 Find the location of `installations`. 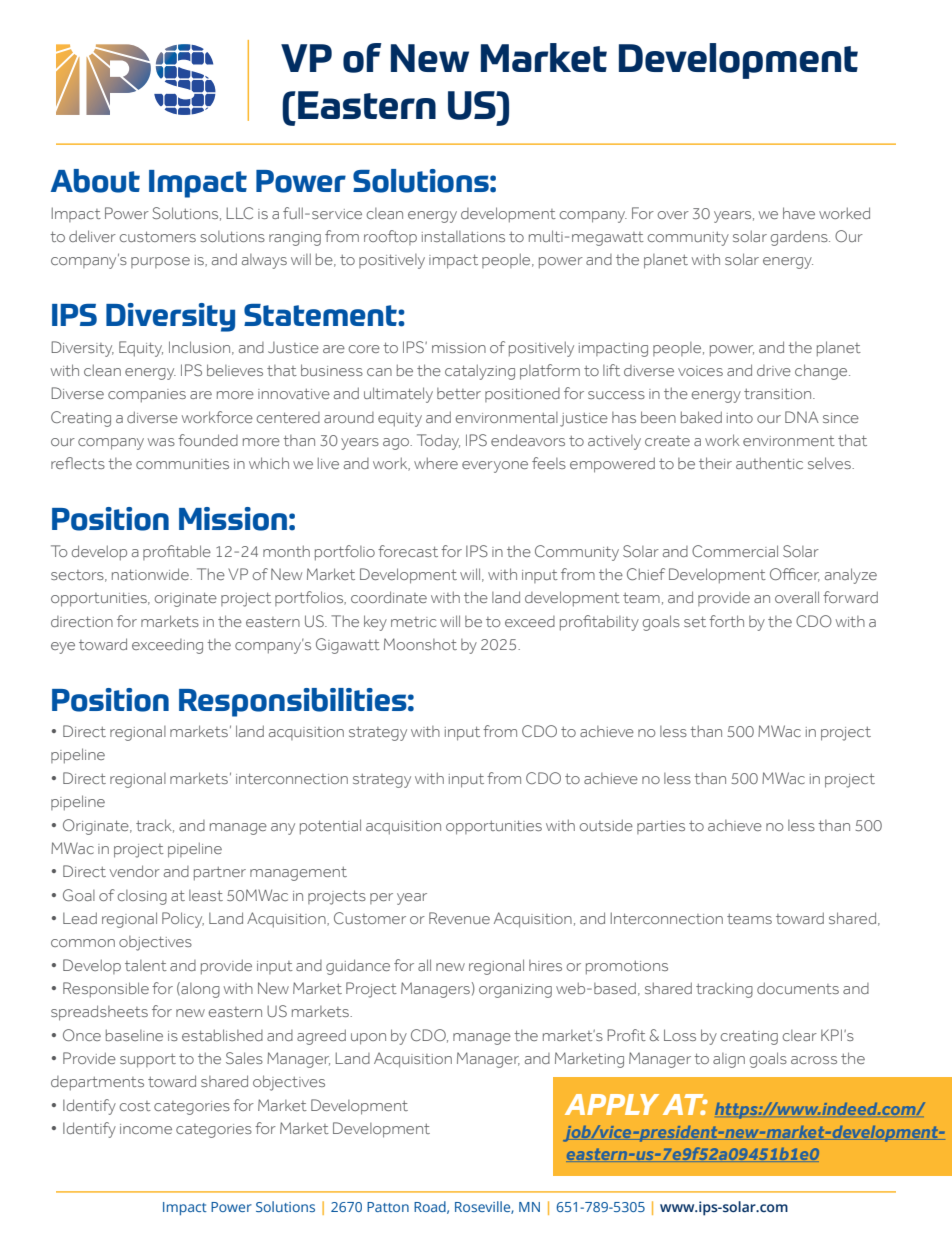

installations is located at coordinates (463, 236).
